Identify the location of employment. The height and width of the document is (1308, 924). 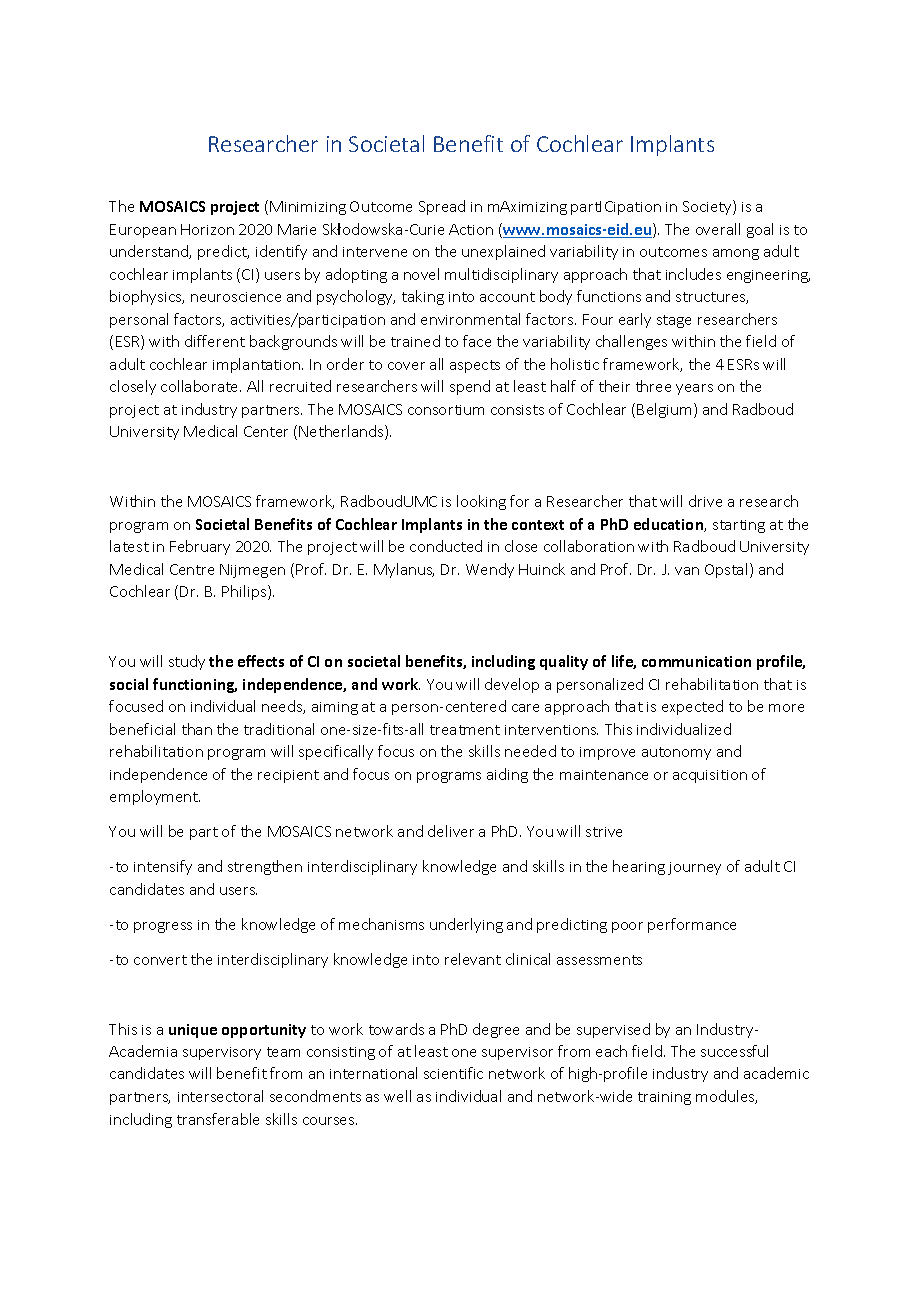
(155, 797).
